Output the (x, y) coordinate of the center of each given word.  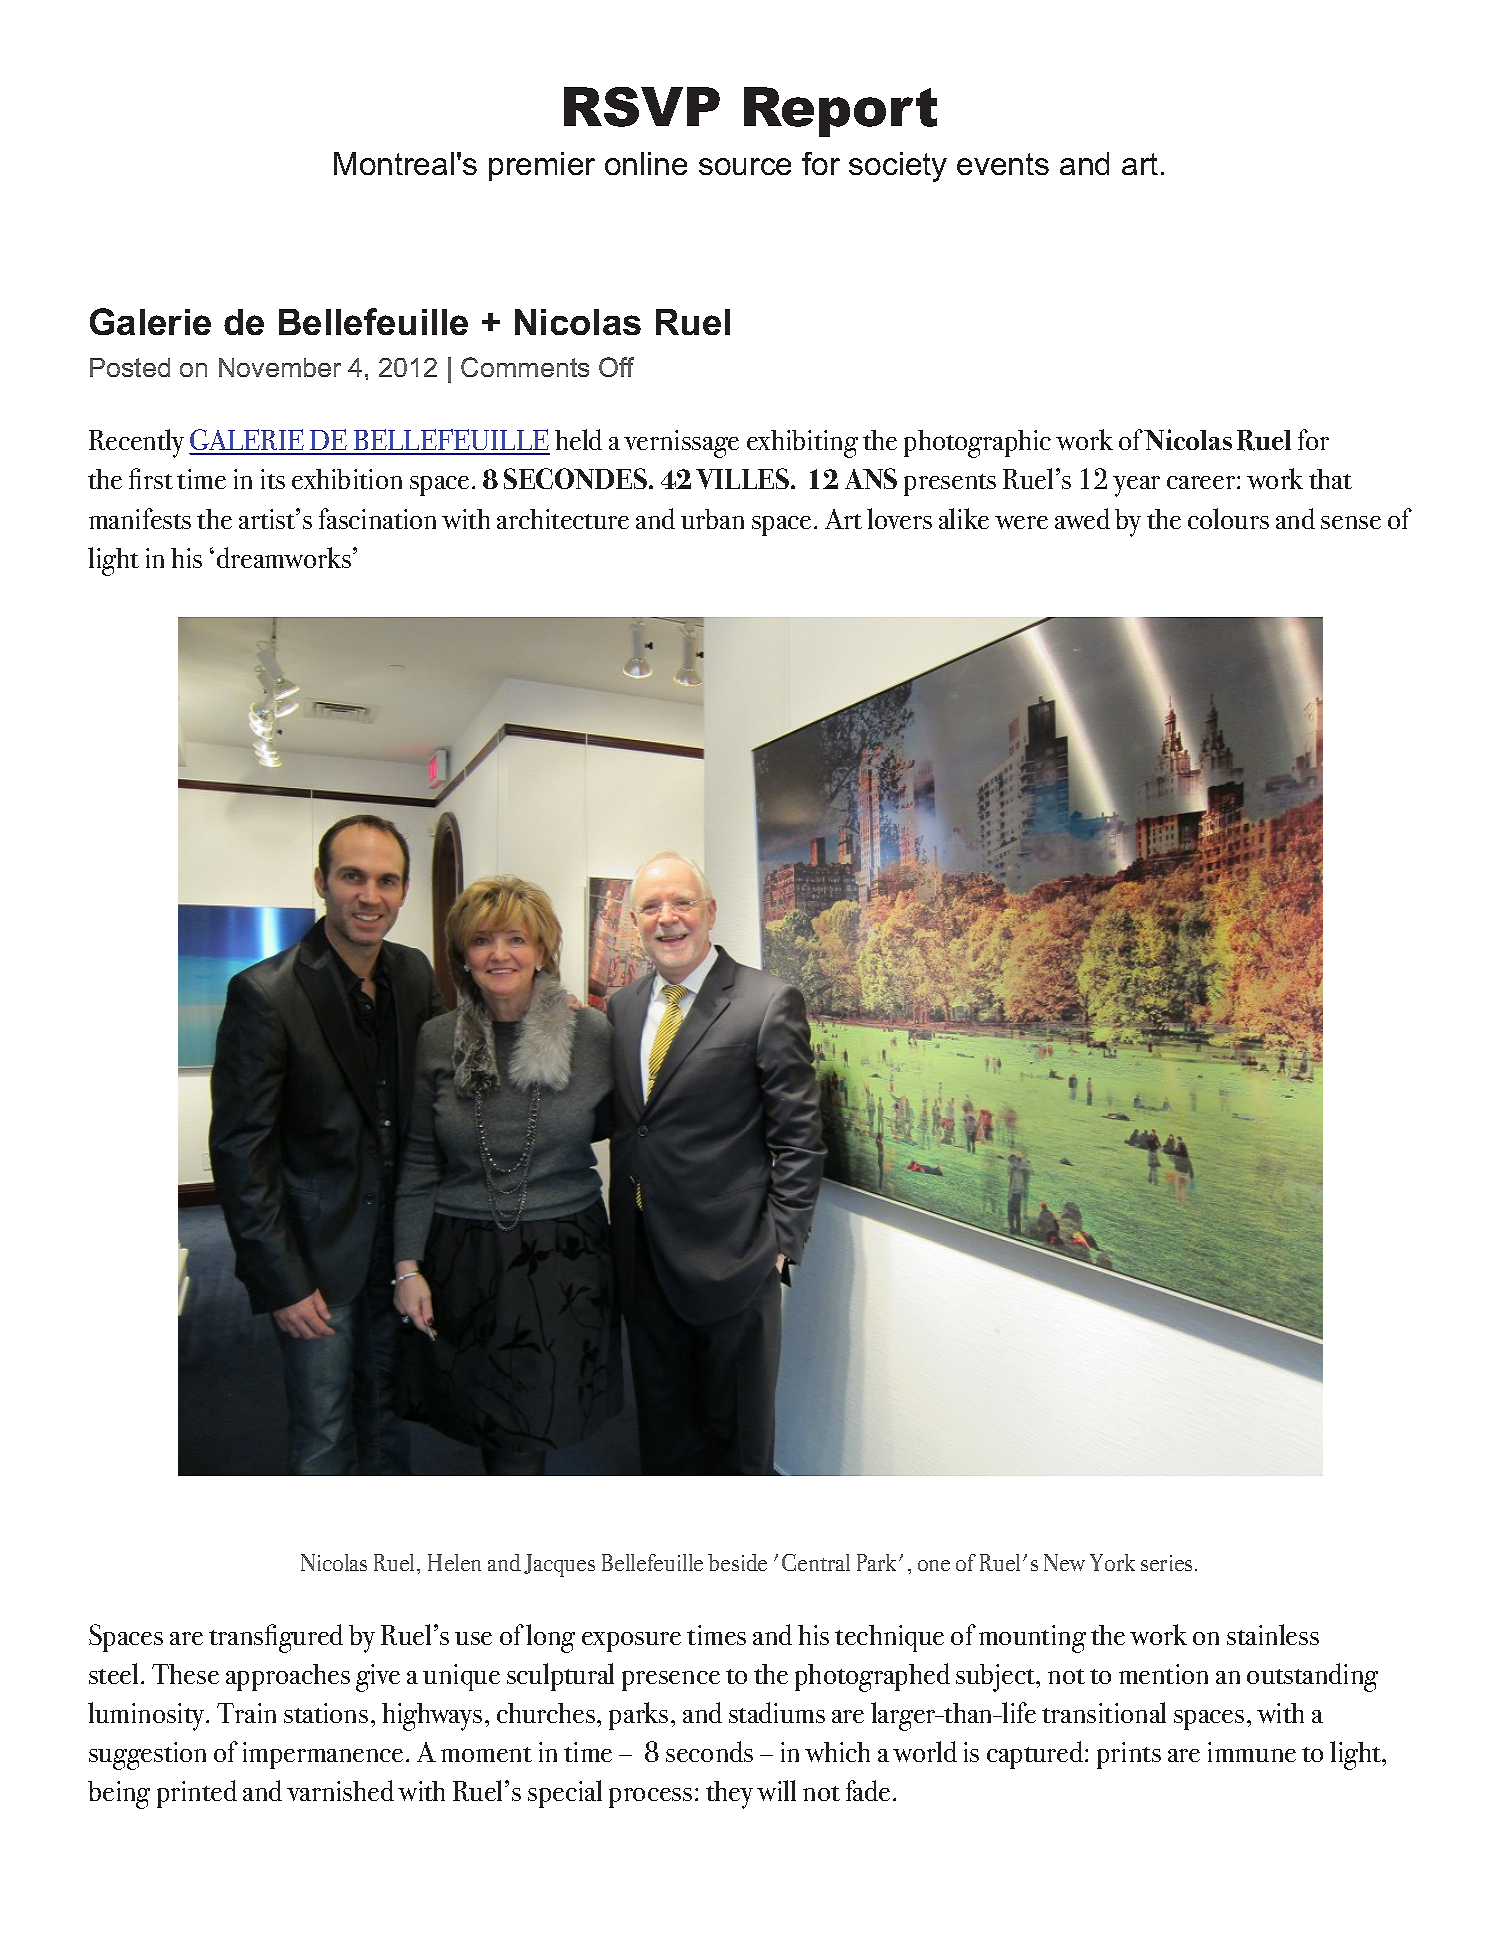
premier (542, 166)
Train (246, 1713)
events (1003, 164)
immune (1252, 1752)
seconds (709, 1751)
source (745, 166)
